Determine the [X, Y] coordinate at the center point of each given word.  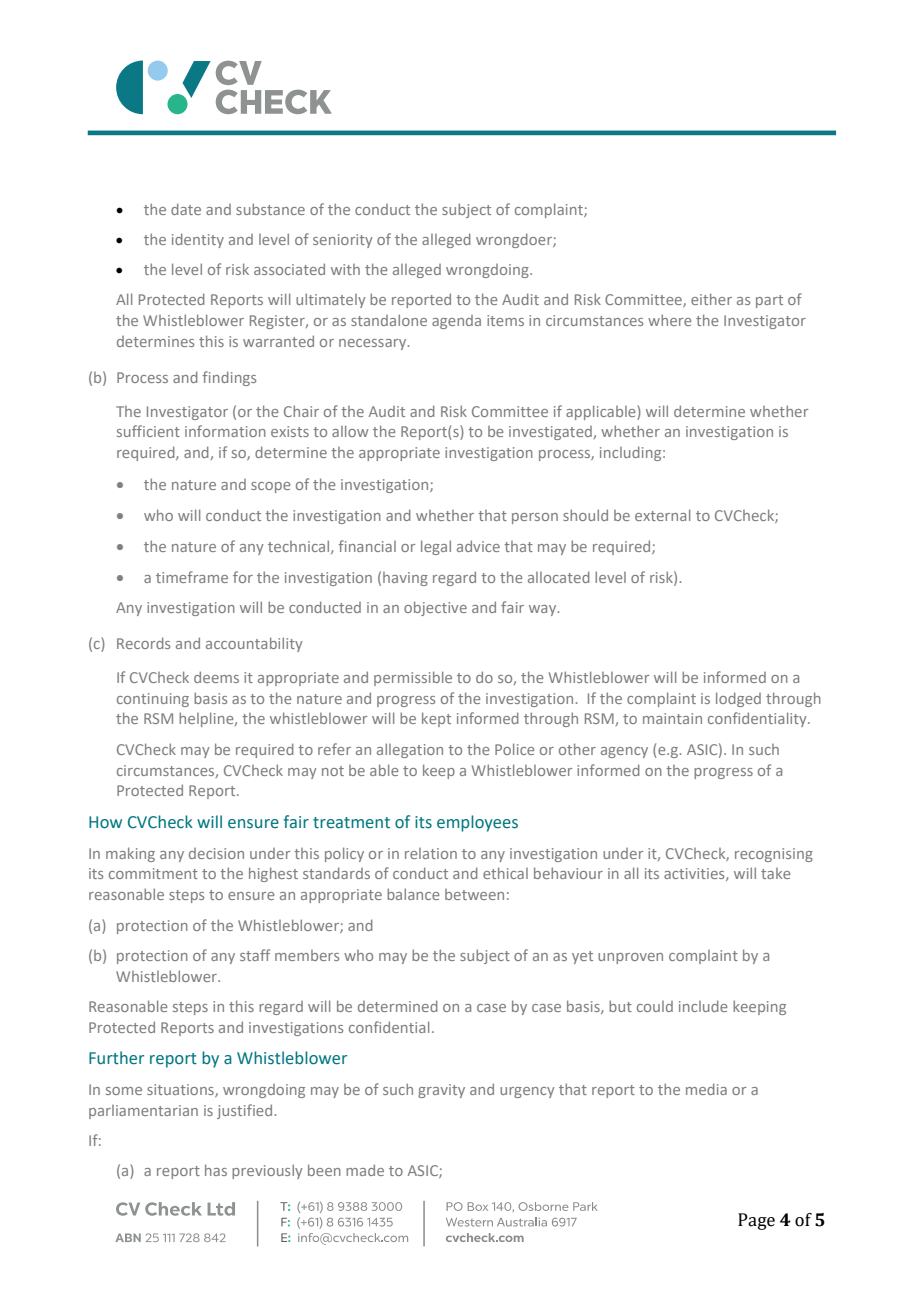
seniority [342, 241]
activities [695, 874]
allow [350, 431]
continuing [153, 700]
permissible [413, 678]
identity [198, 240]
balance [413, 894]
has [216, 1170]
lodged [738, 699]
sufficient [148, 431]
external [662, 515]
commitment [153, 873]
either [711, 299]
